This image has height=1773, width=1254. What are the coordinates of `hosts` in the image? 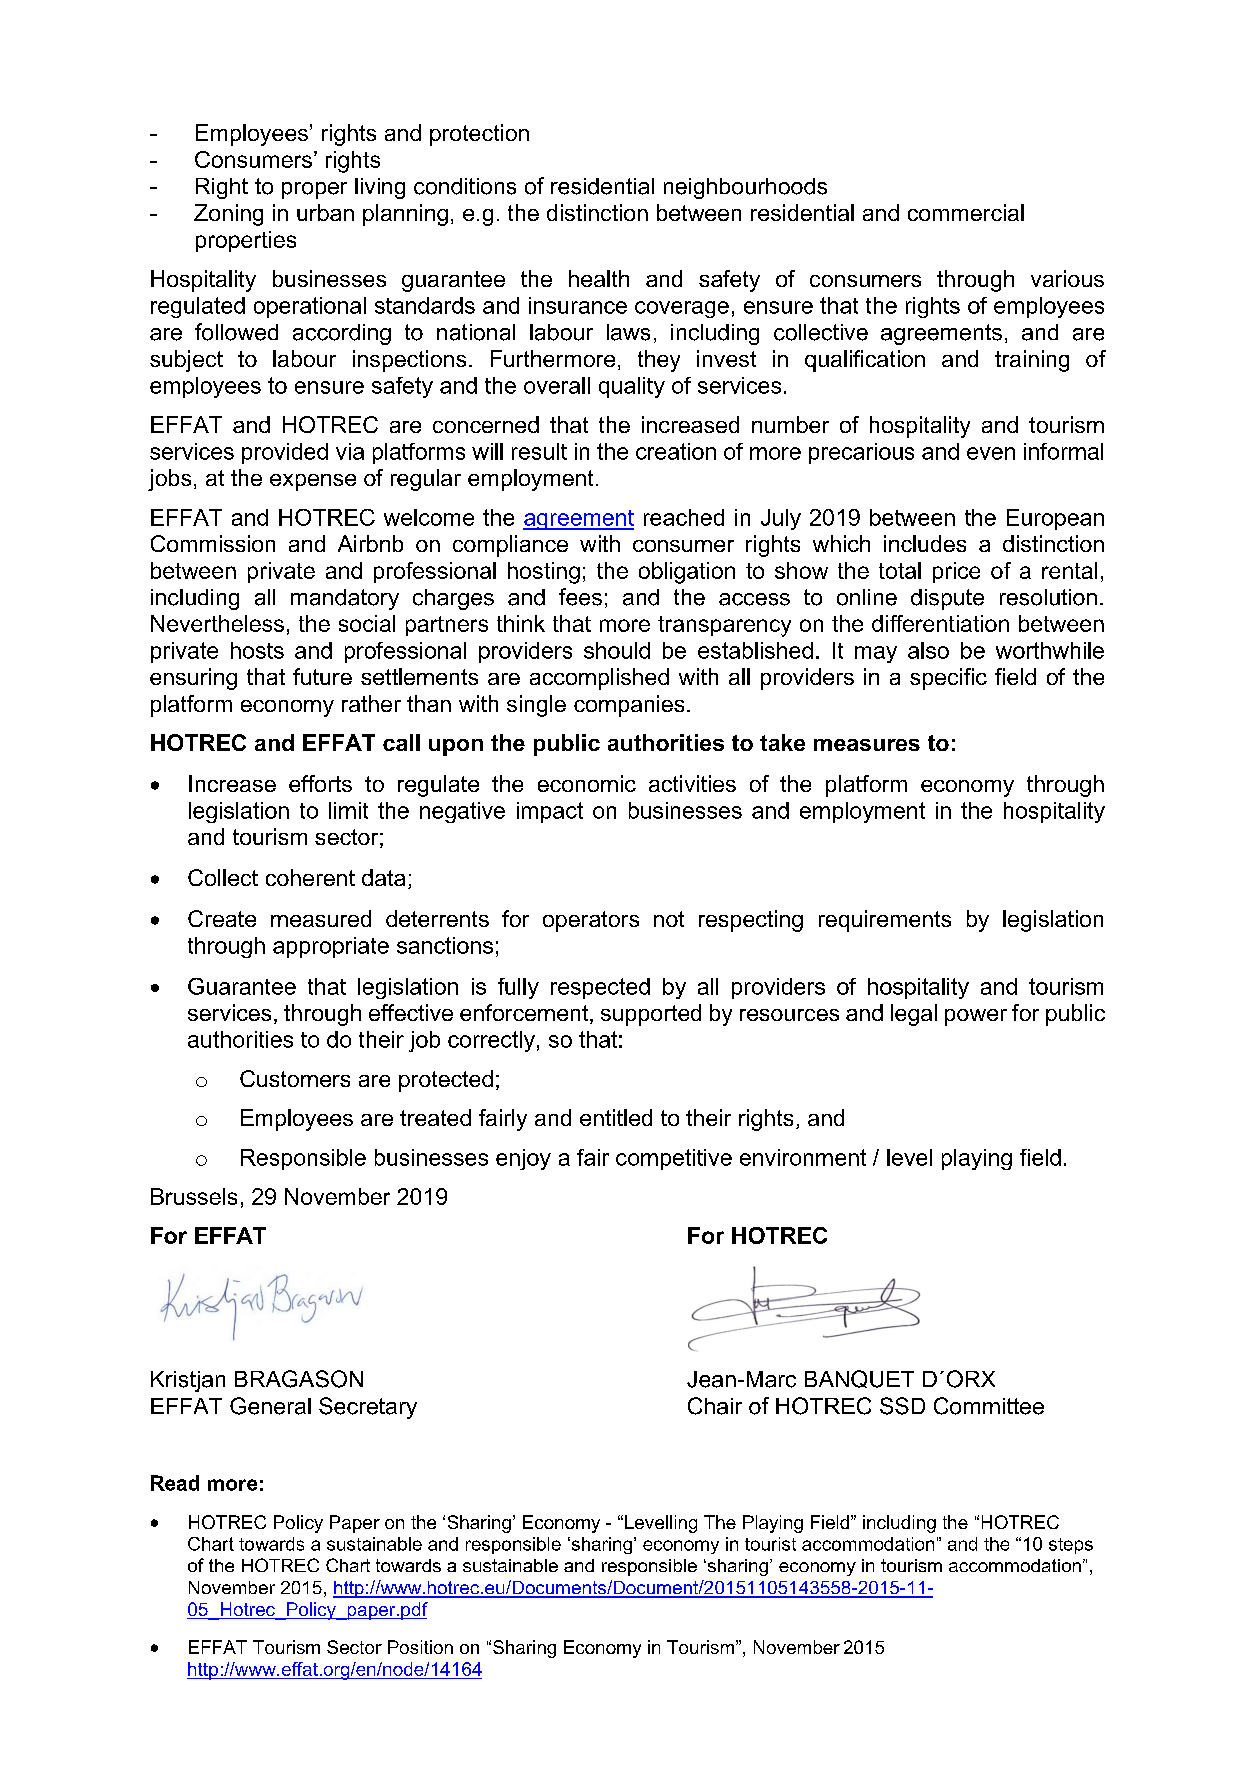 It's located at (257, 650).
